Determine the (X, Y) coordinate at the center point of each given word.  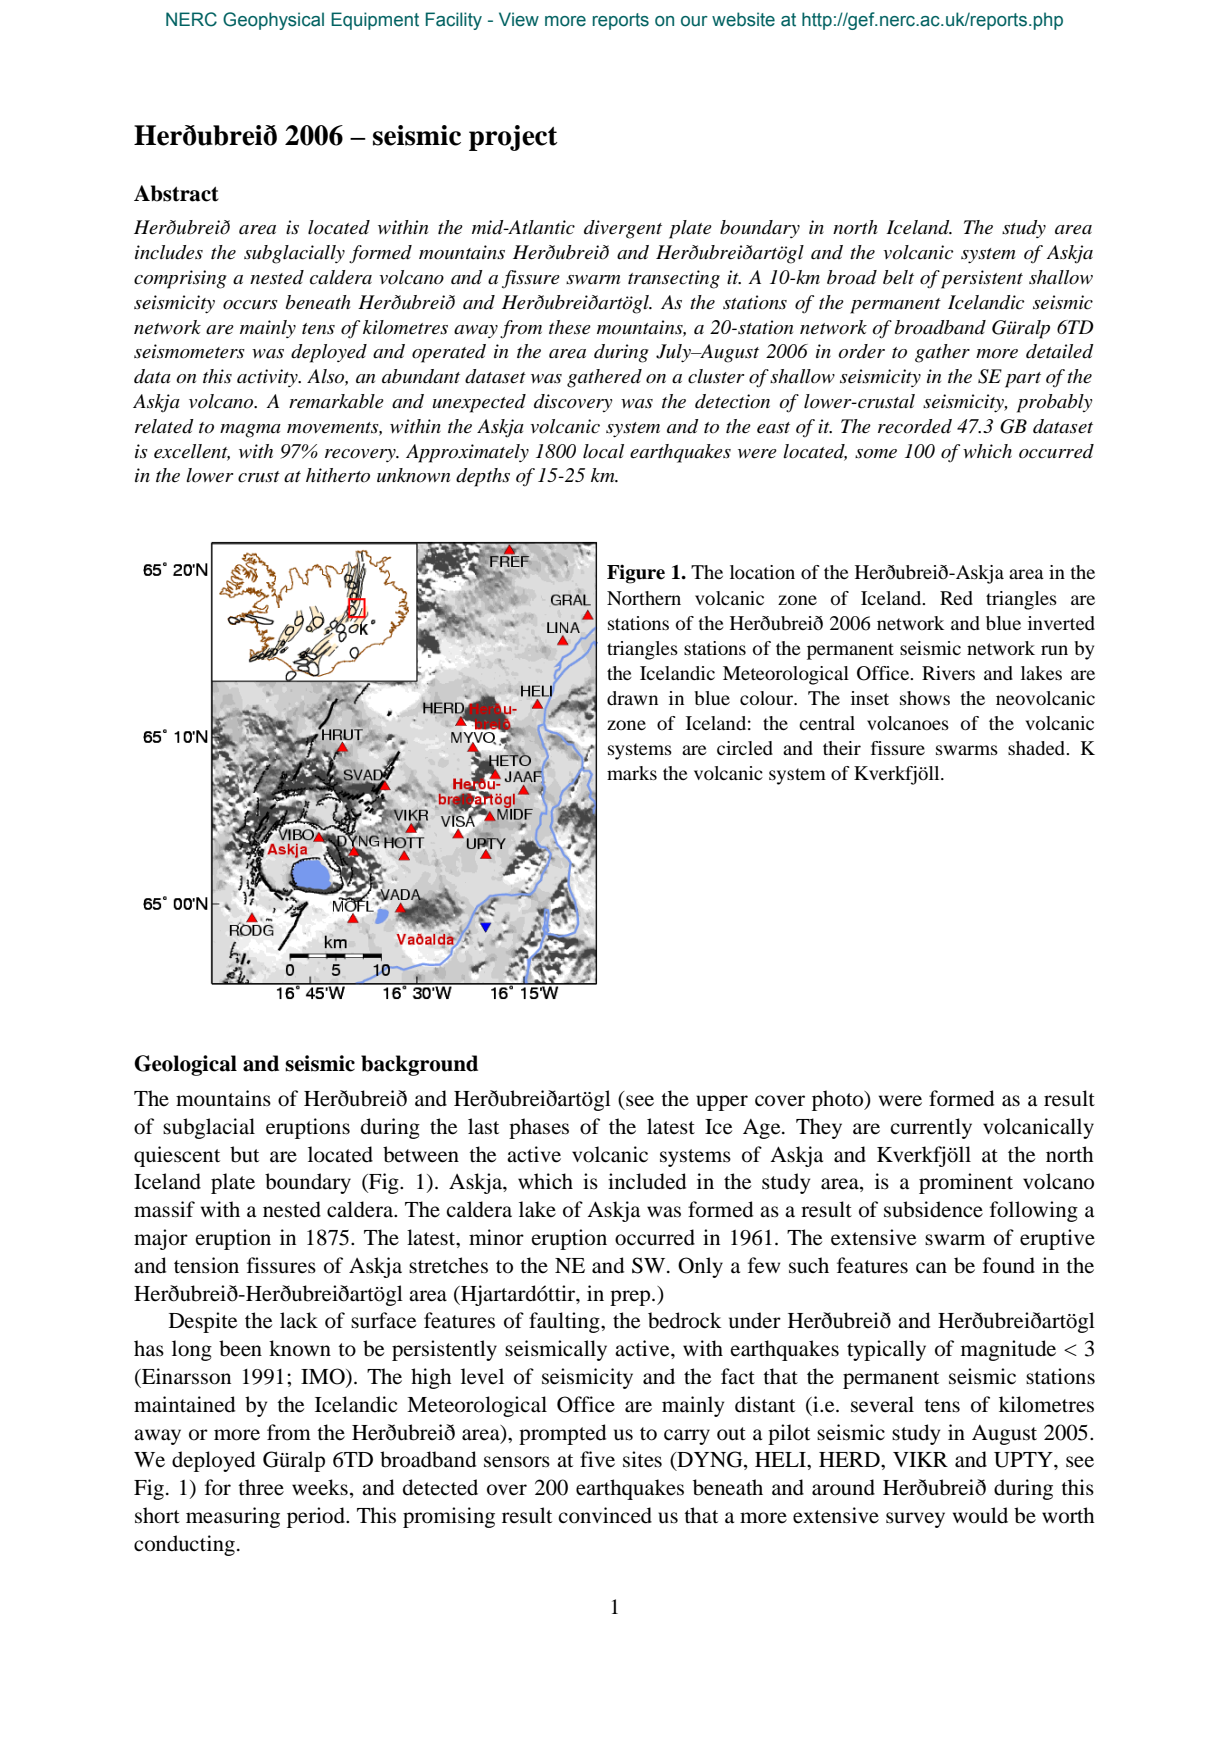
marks (632, 773)
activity (268, 378)
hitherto (338, 475)
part (1023, 380)
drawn (632, 698)
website (743, 19)
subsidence (933, 1209)
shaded (1037, 748)
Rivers (948, 673)
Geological (185, 1065)
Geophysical (273, 21)
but (244, 1154)
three (261, 1487)
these (570, 327)
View (519, 19)
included (647, 1181)
